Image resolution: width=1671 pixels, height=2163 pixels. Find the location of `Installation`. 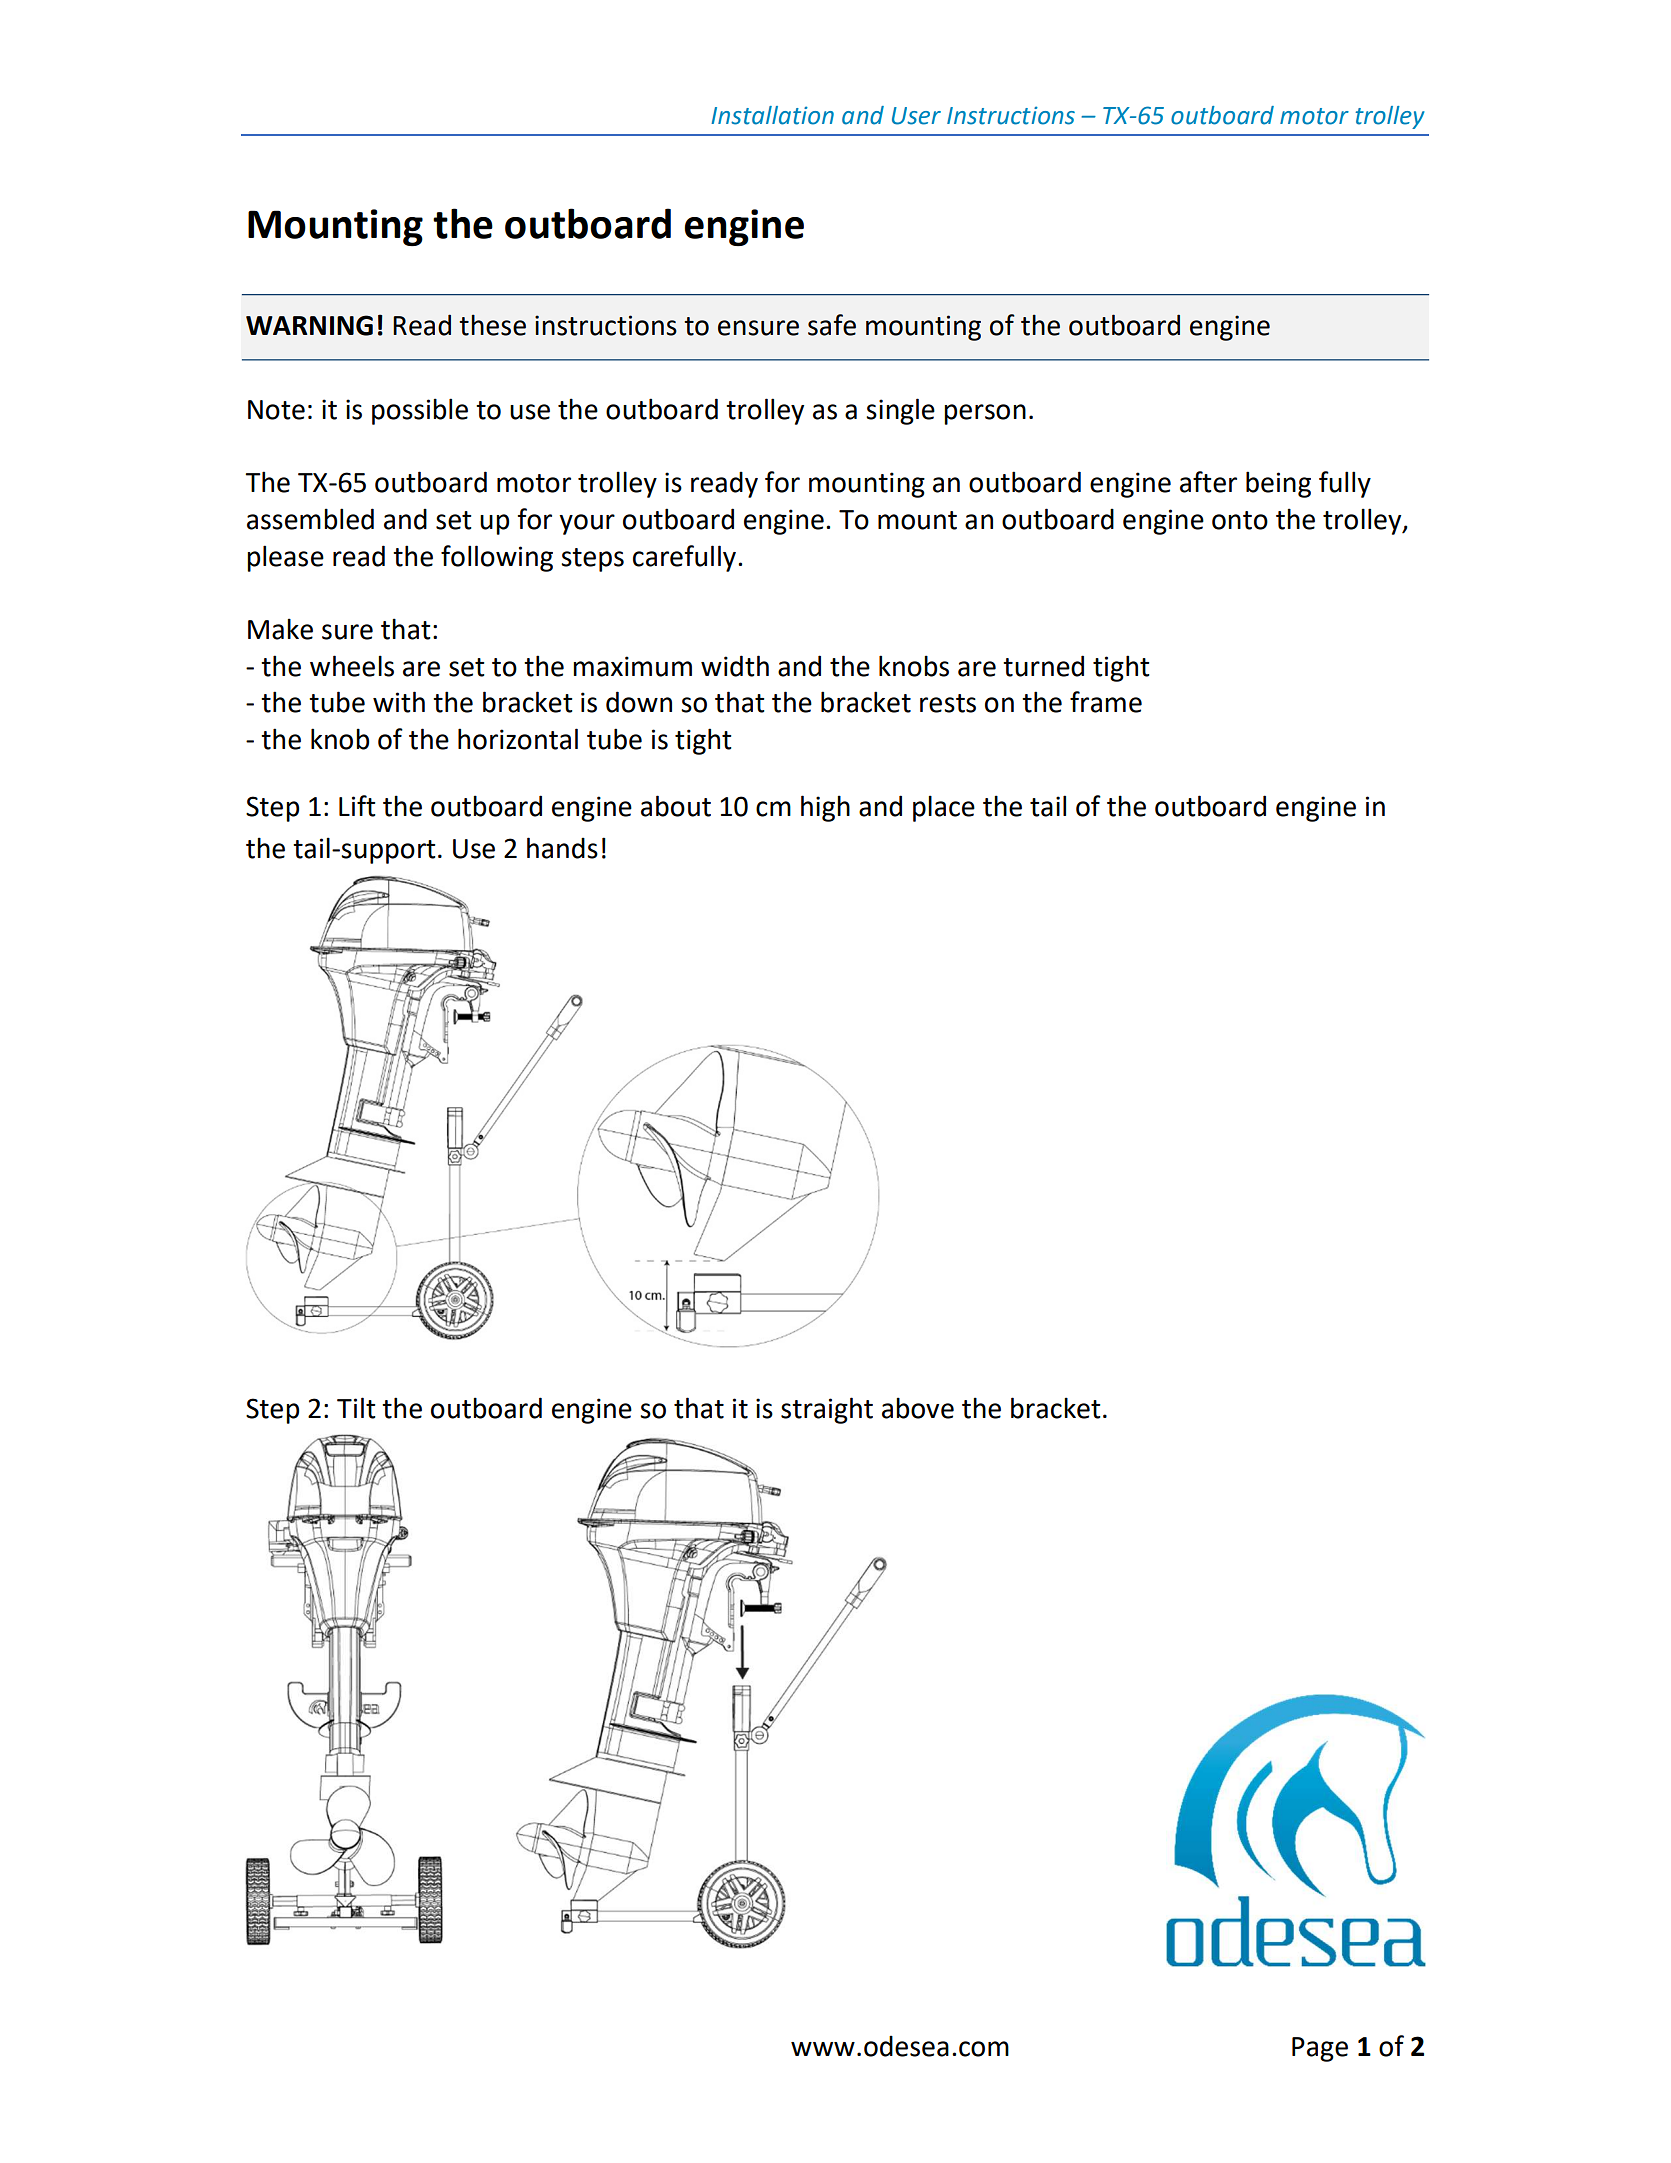

Installation is located at coordinates (772, 115).
